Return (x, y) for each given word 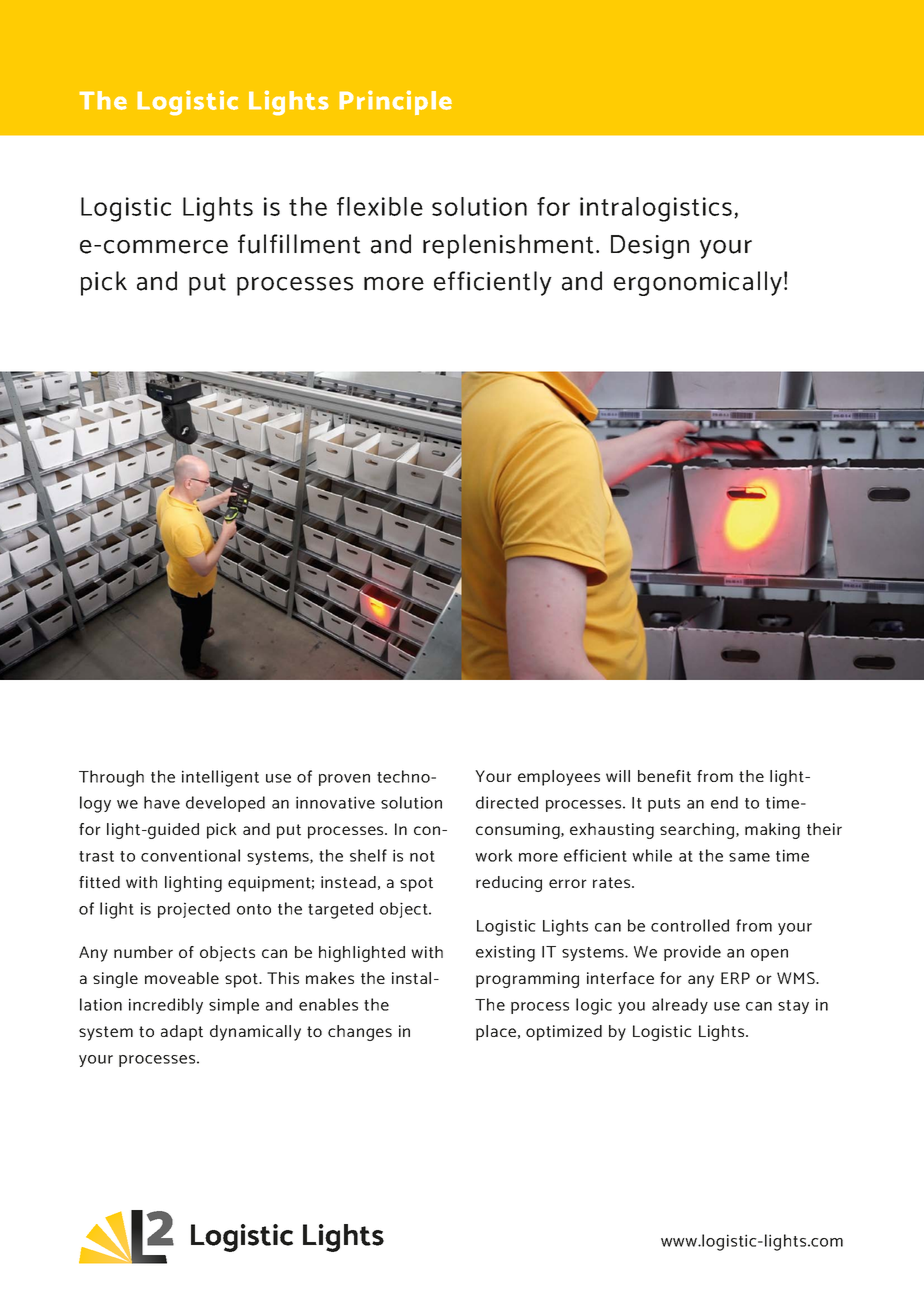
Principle (395, 102)
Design (650, 247)
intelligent (220, 778)
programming (527, 980)
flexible (380, 206)
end (724, 802)
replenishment (508, 246)
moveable (182, 978)
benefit (664, 776)
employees (559, 778)
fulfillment (299, 244)
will (618, 776)
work (494, 855)
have (162, 802)
